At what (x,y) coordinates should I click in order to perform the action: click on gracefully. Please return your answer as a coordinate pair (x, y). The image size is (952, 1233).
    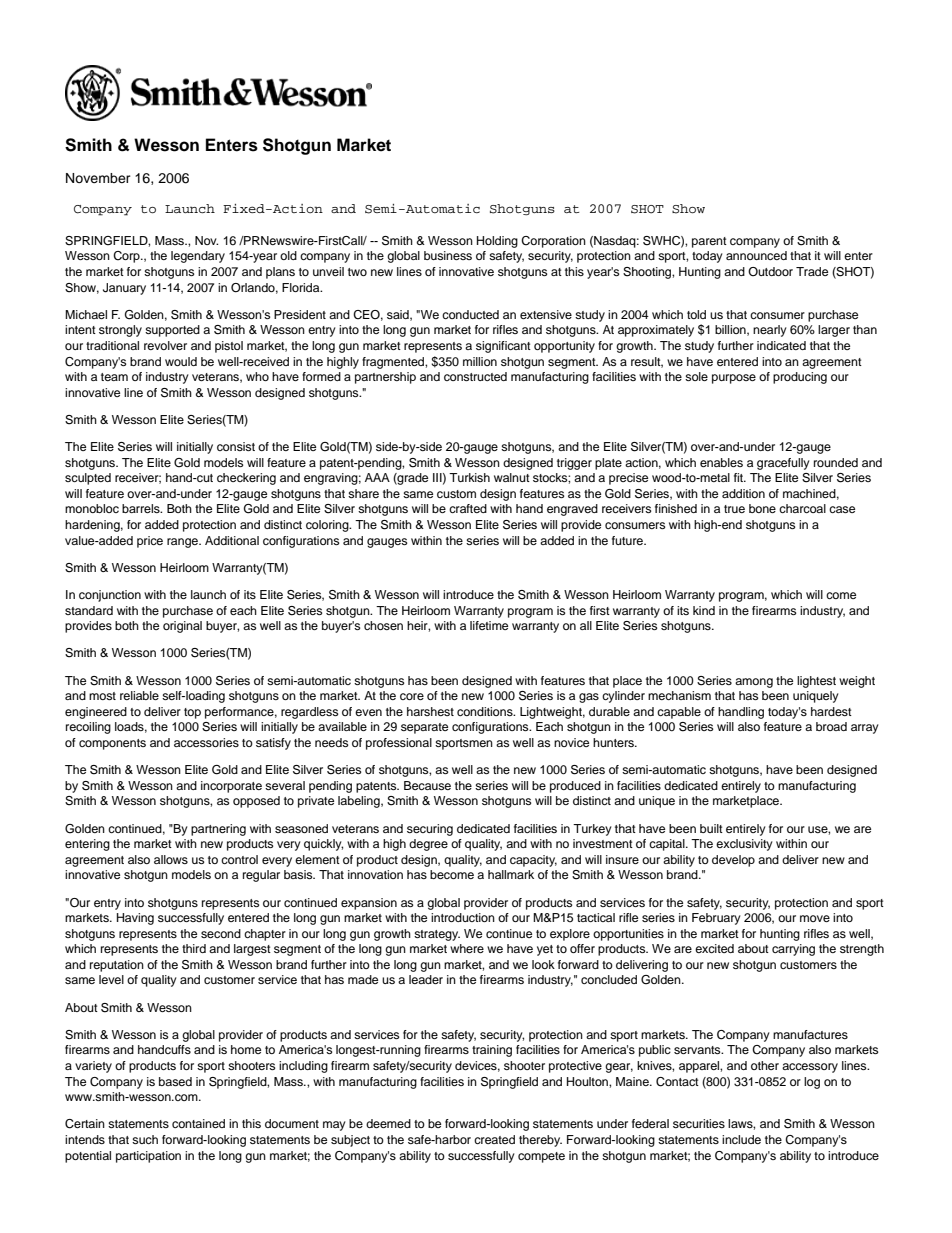
    Looking at the image, I should click on (783, 464).
